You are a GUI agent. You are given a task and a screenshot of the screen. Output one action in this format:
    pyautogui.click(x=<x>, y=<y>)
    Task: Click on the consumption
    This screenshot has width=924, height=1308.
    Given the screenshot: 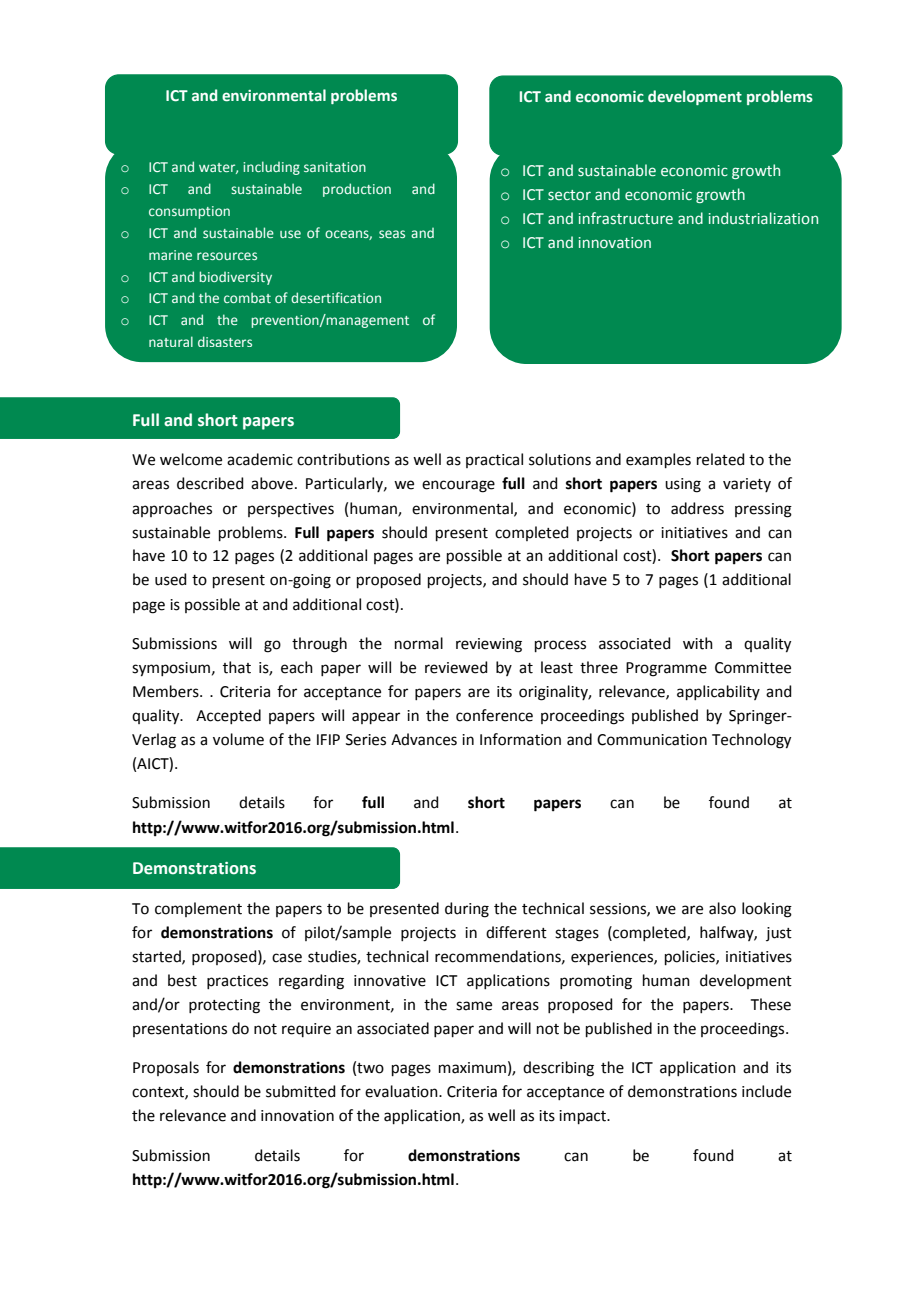 What is the action you would take?
    pyautogui.click(x=189, y=212)
